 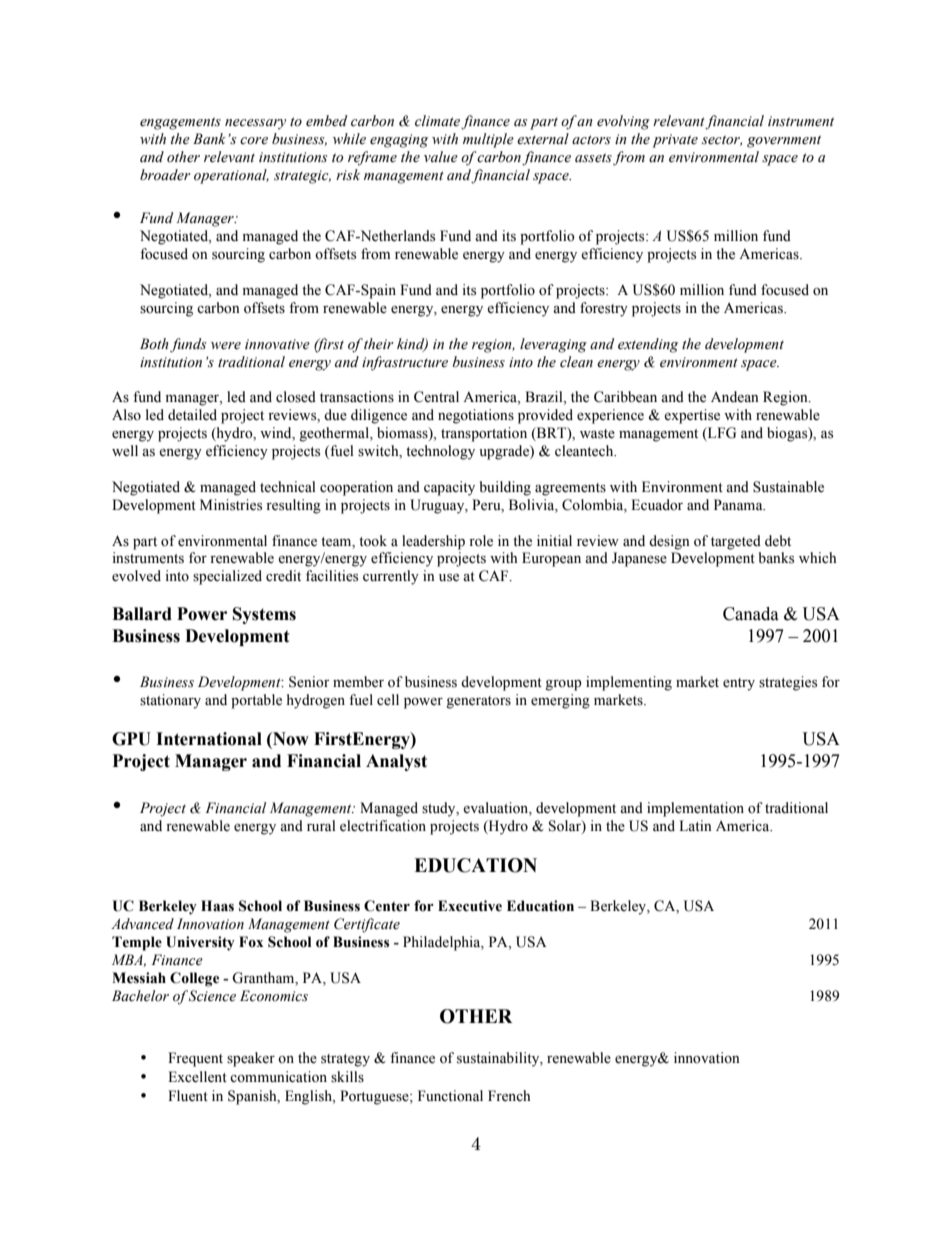 I want to click on multiple, so click(x=488, y=140).
